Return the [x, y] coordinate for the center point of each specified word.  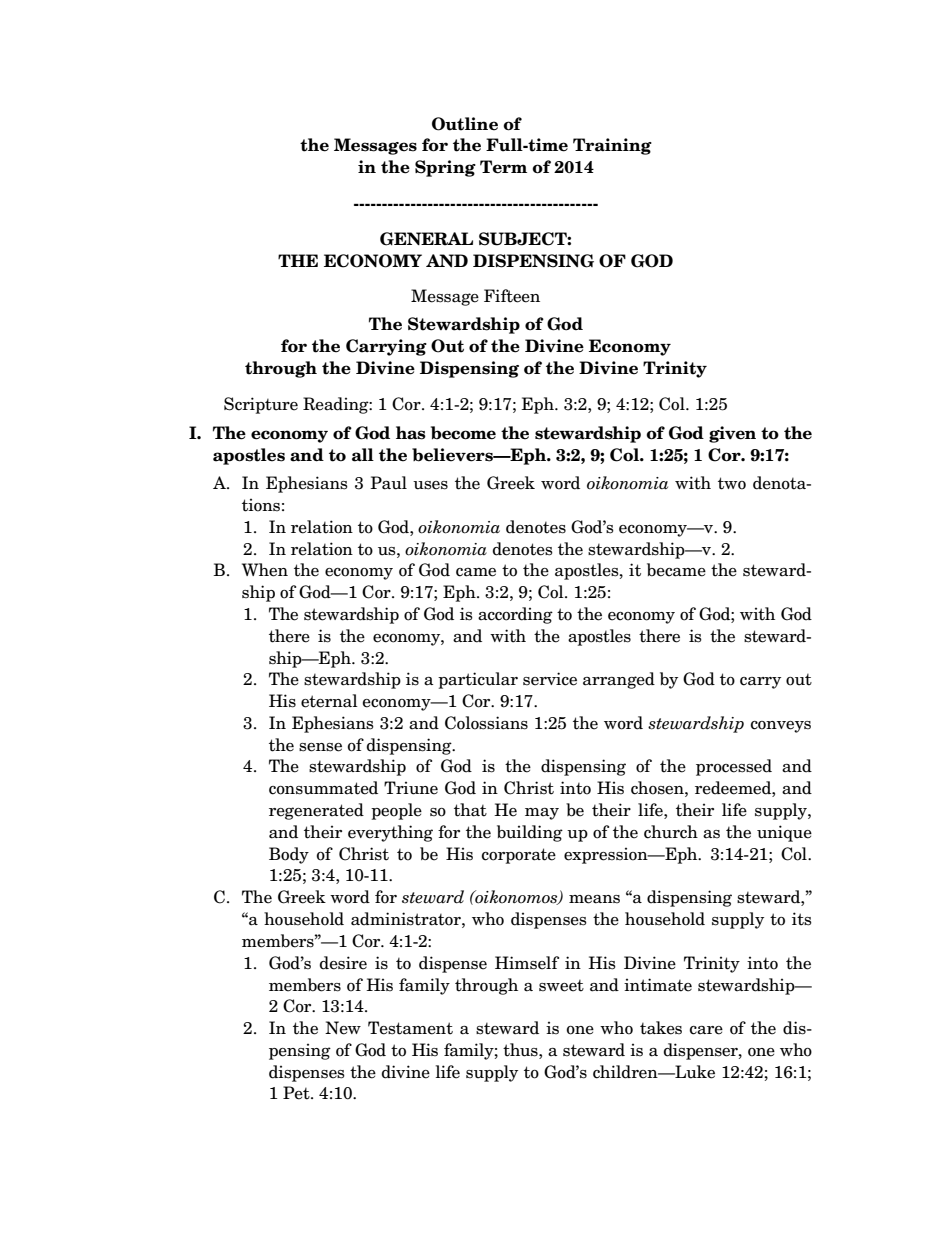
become [463, 433]
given [732, 434]
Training [612, 146]
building [530, 833]
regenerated [316, 811]
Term [503, 167]
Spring [445, 168]
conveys [781, 727]
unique [784, 833]
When [265, 570]
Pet [297, 1093]
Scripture [261, 405]
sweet [561, 986]
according [515, 615]
